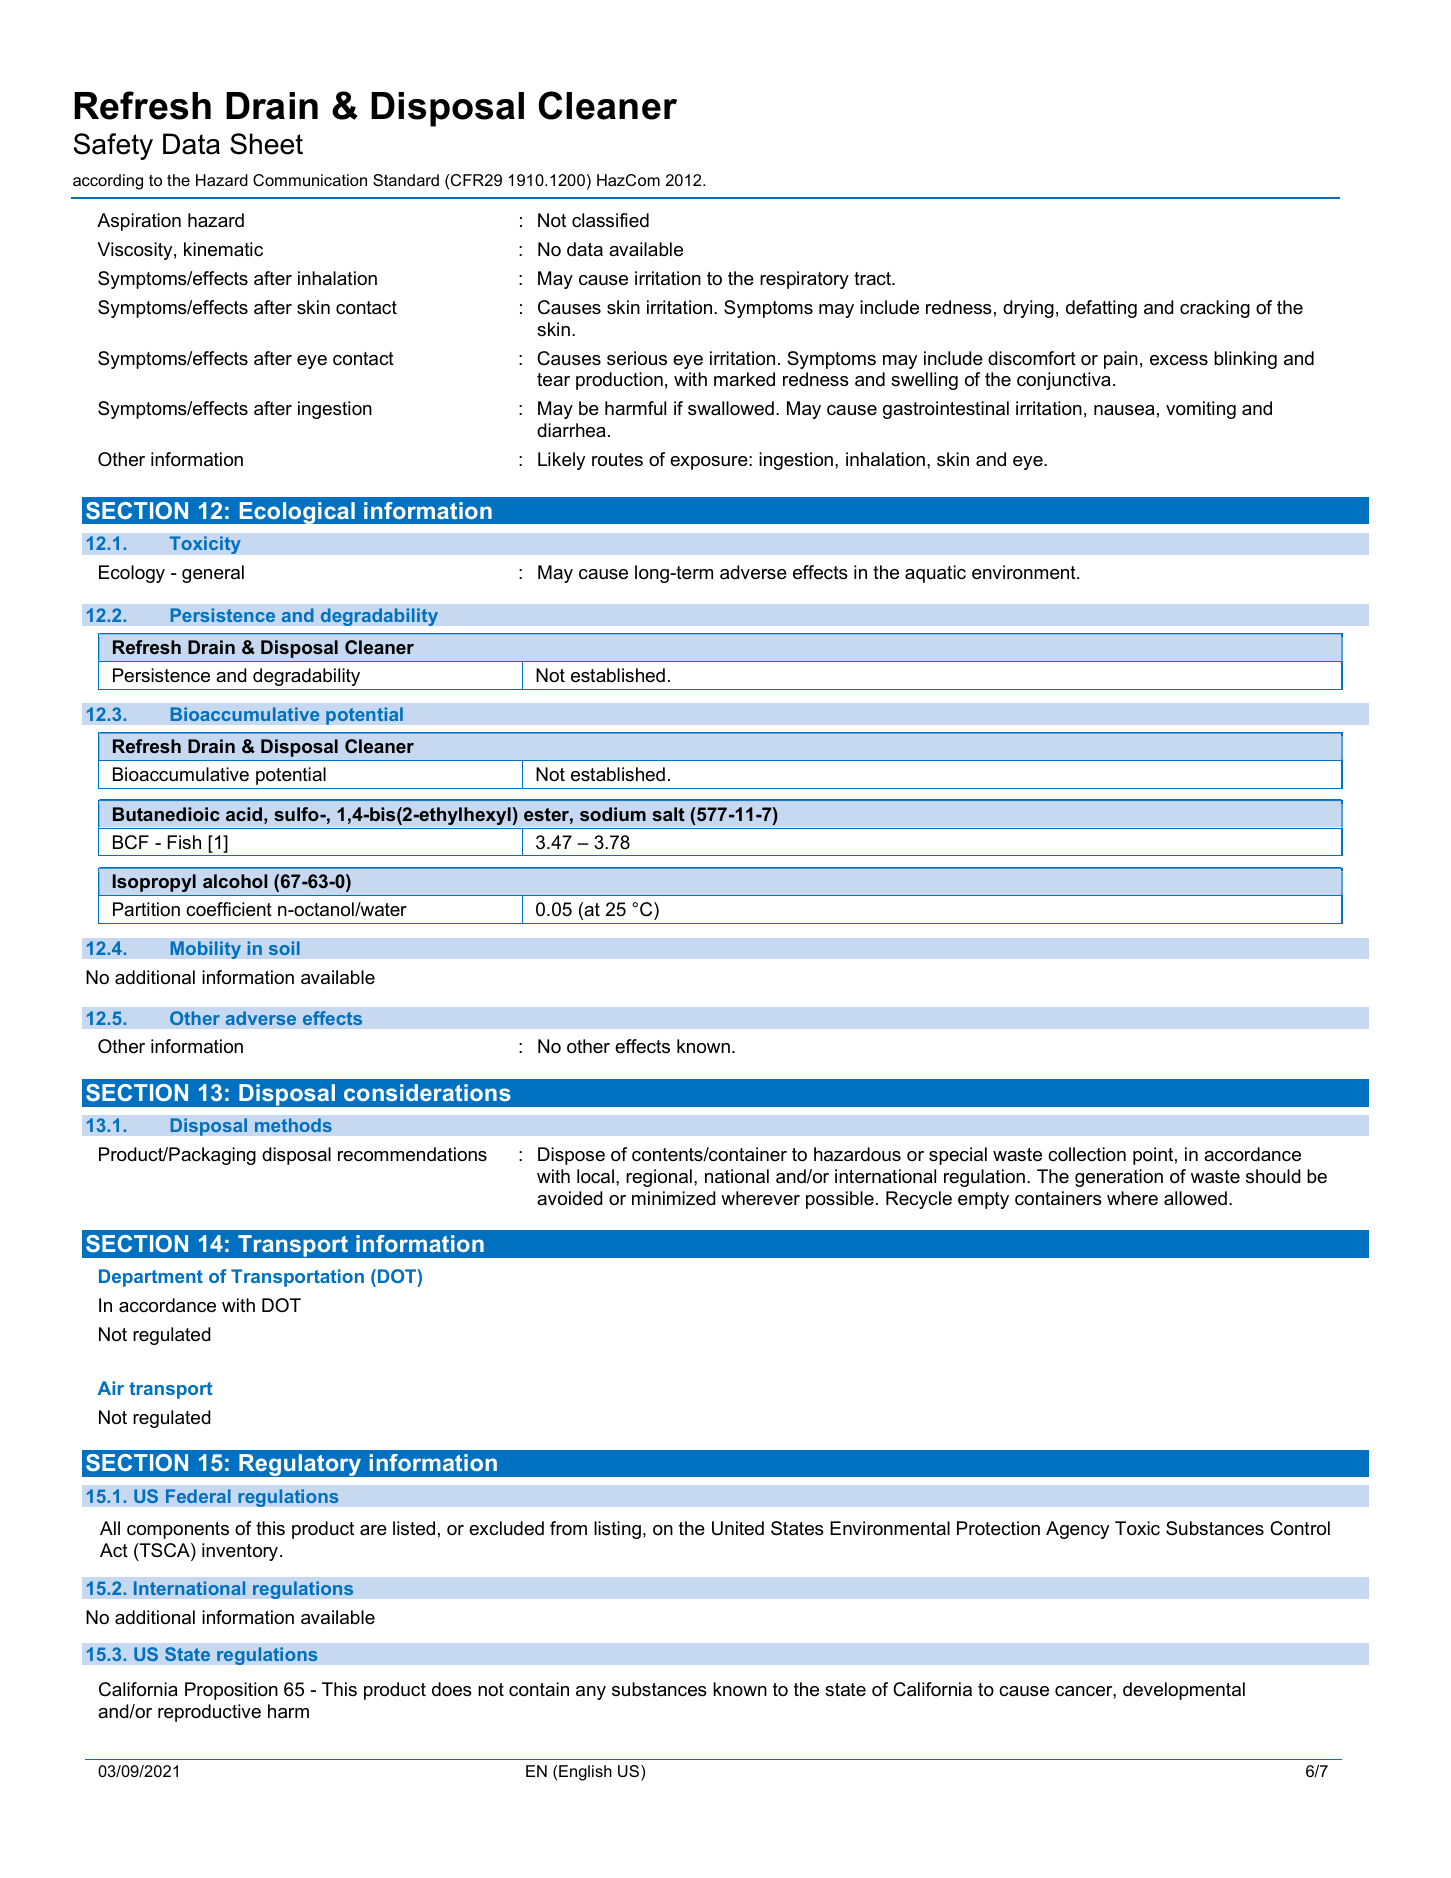 The height and width of the screenshot is (1878, 1451). Describe the element at coordinates (1087, 1154) in the screenshot. I see `collection` at that location.
